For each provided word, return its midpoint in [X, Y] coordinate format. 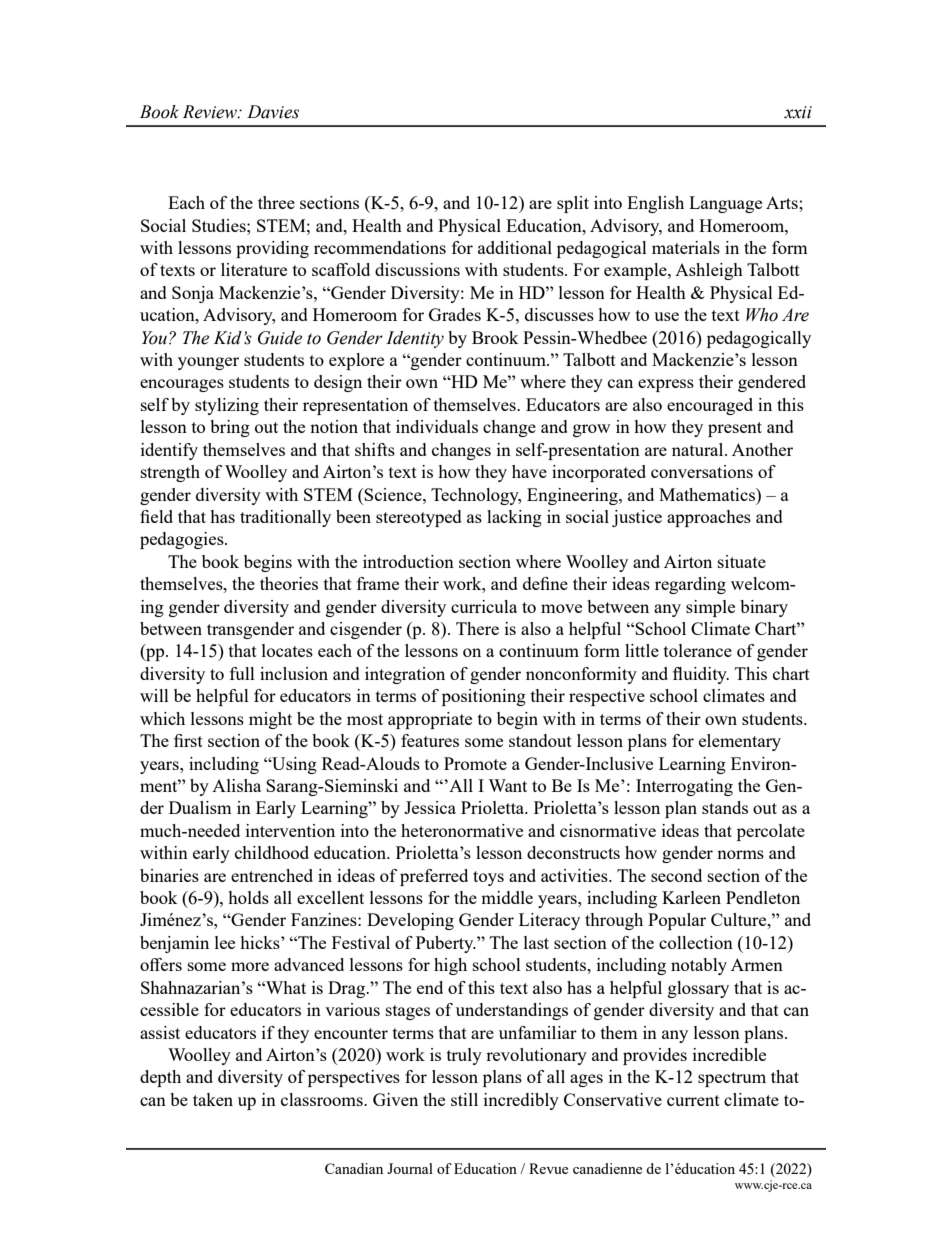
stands [725, 807]
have [529, 471]
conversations [702, 471]
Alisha [236, 785]
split [573, 204]
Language [725, 204]
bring [230, 428]
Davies [273, 112]
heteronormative [462, 830]
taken [213, 1099]
